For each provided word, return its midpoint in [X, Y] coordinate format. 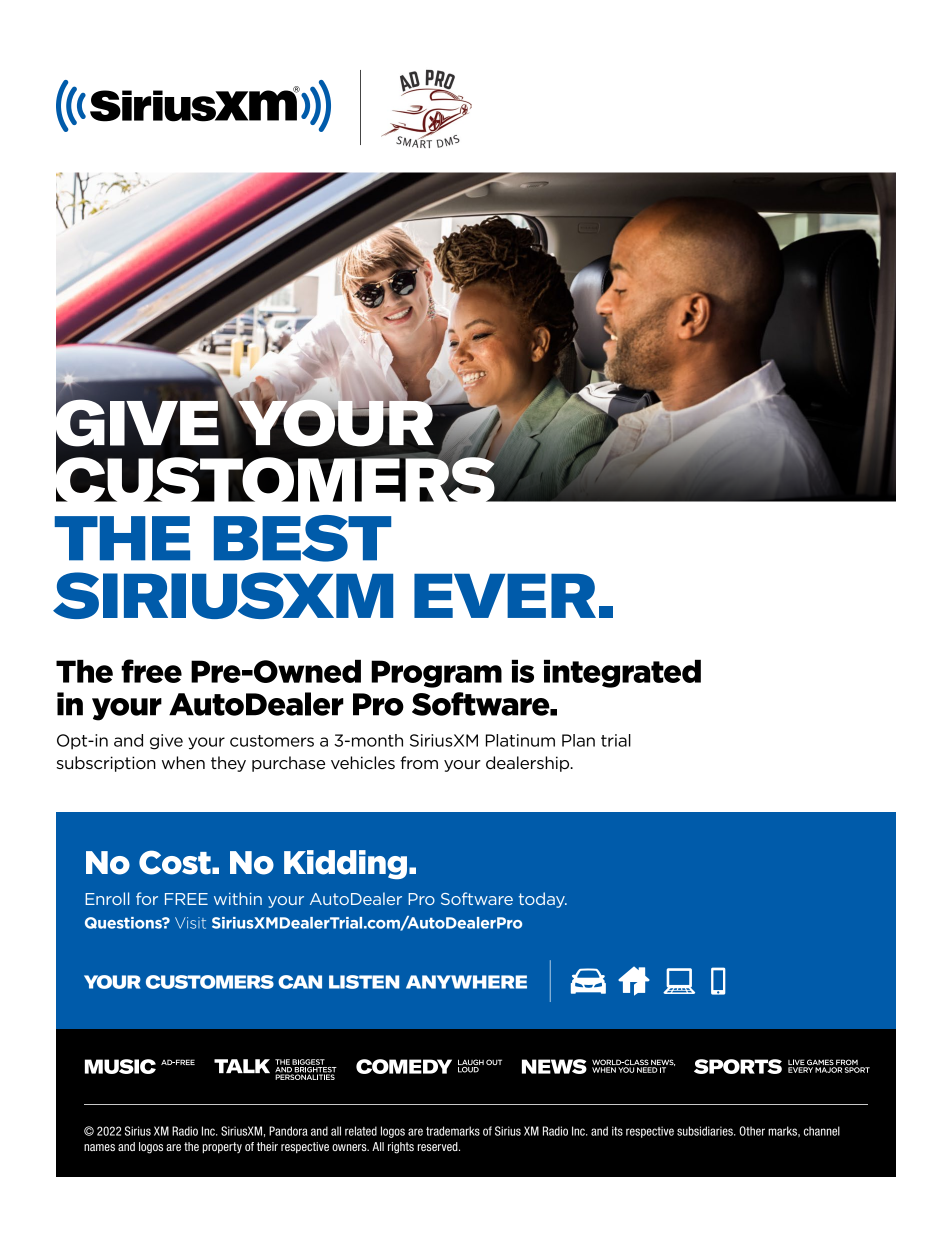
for [147, 898]
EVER [505, 596]
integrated [622, 674]
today [543, 900]
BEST [302, 538]
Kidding [345, 865]
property [222, 1147]
